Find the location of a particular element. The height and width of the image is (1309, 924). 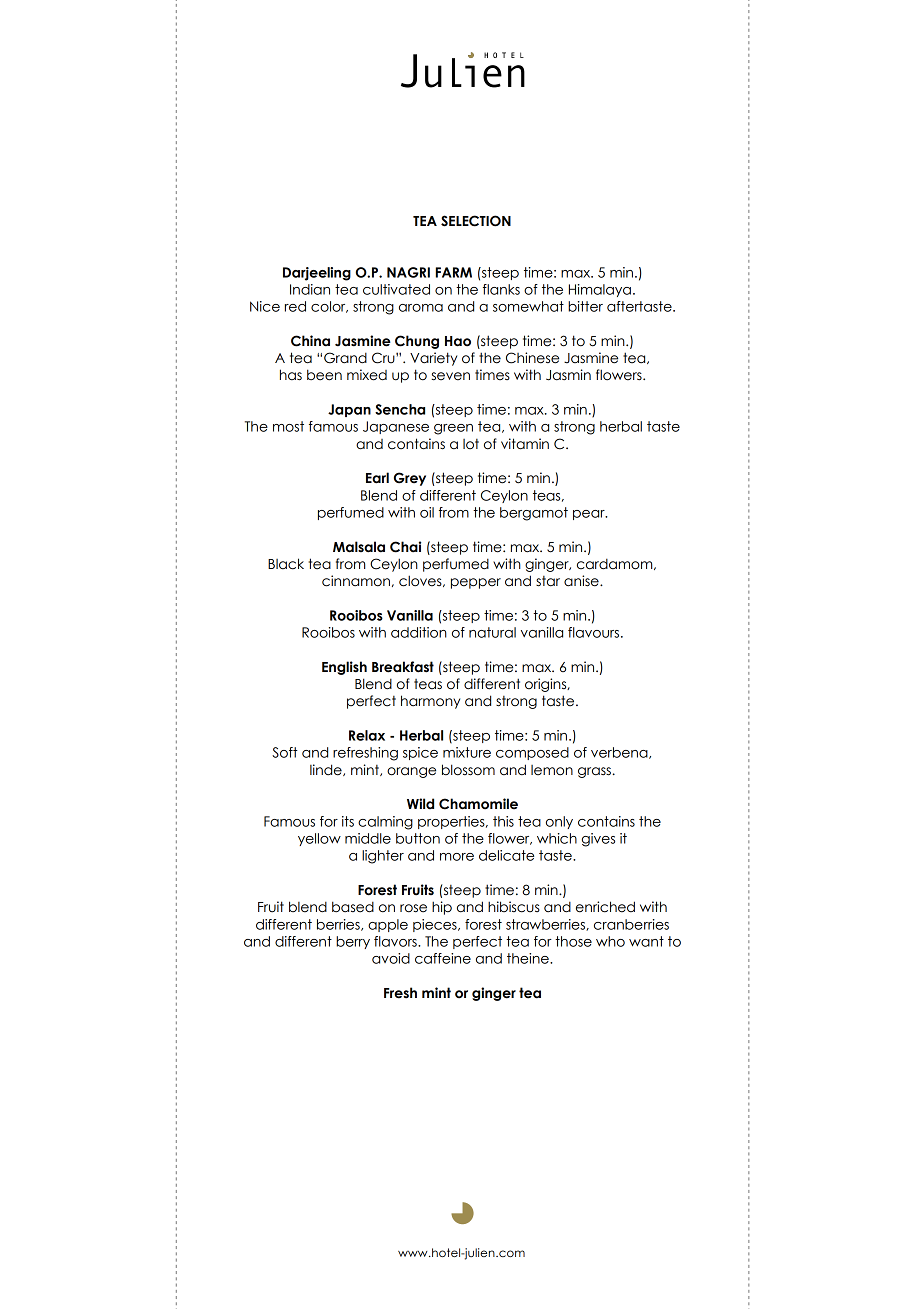

pear is located at coordinates (590, 515).
